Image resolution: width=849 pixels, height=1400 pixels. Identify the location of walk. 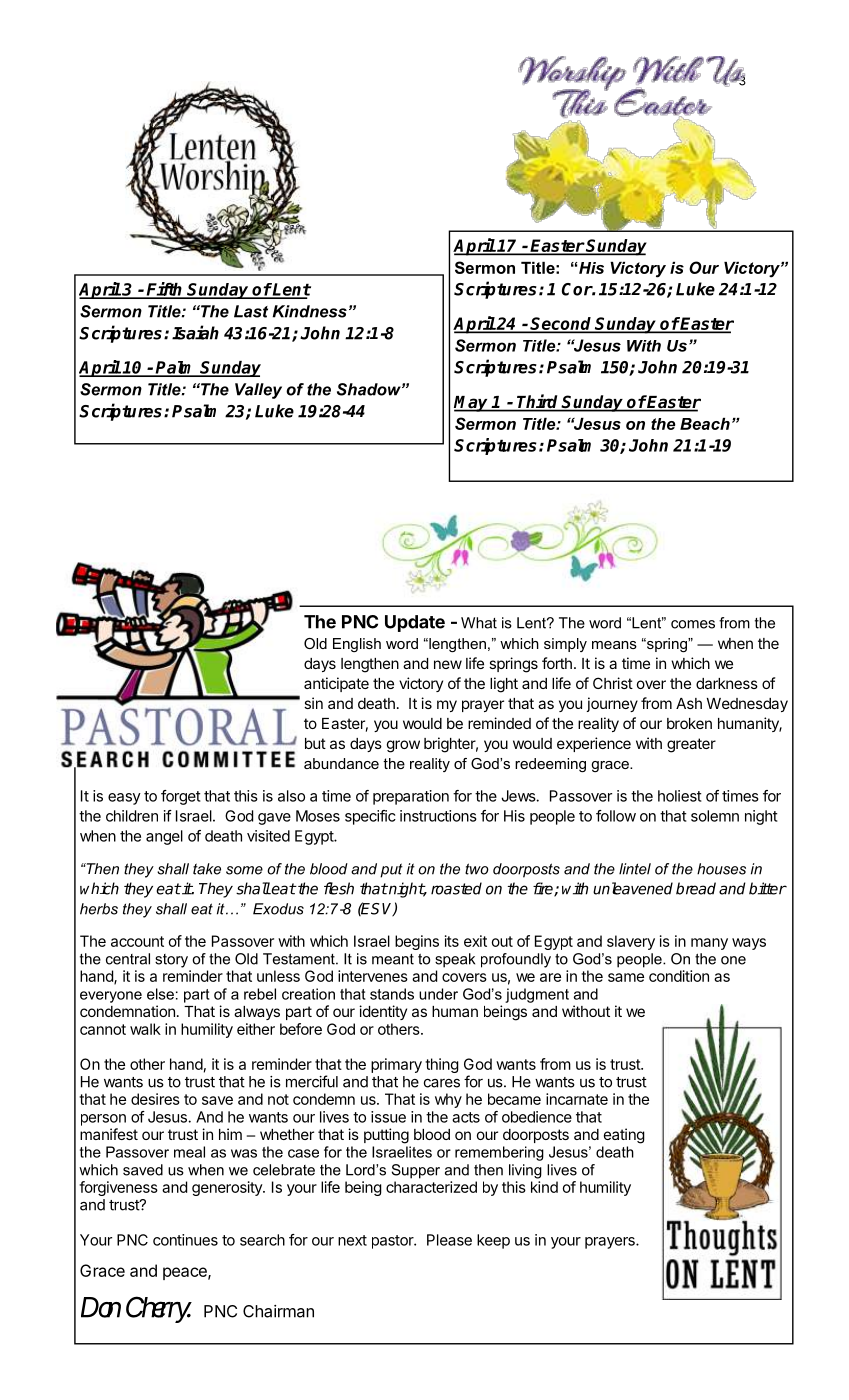
(145, 1029).
